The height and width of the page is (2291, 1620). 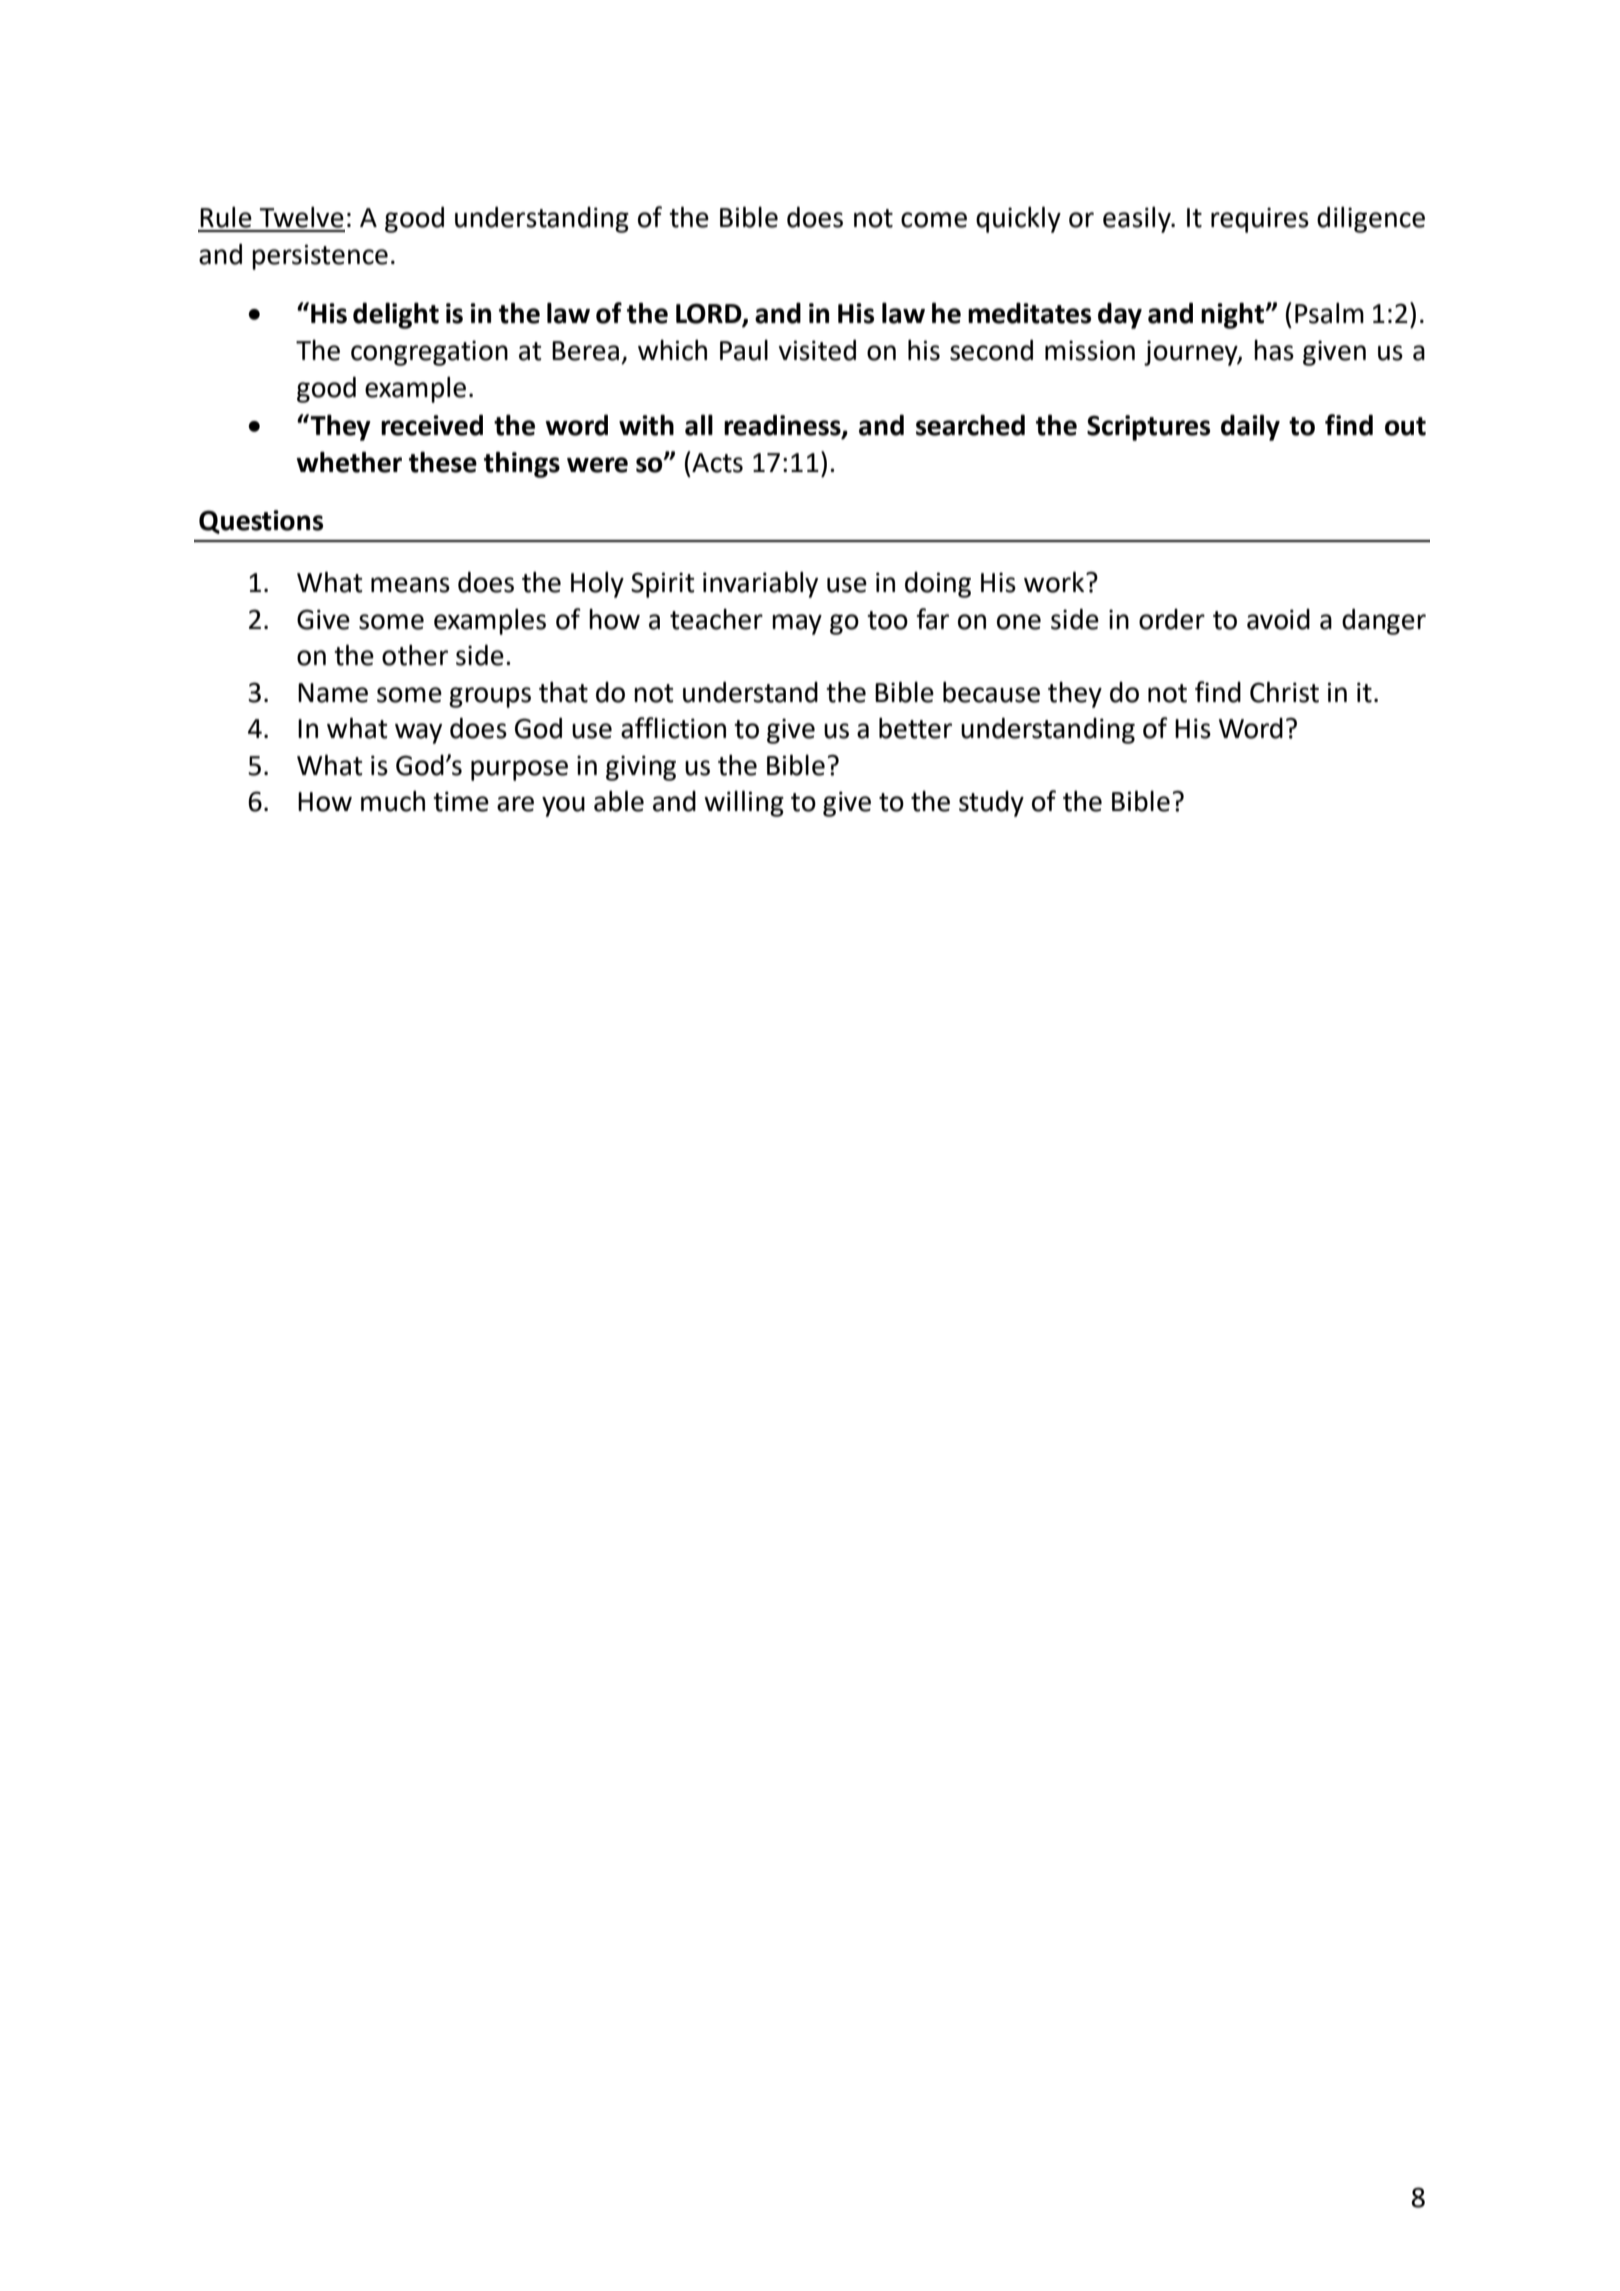 I want to click on daily, so click(x=1250, y=427).
